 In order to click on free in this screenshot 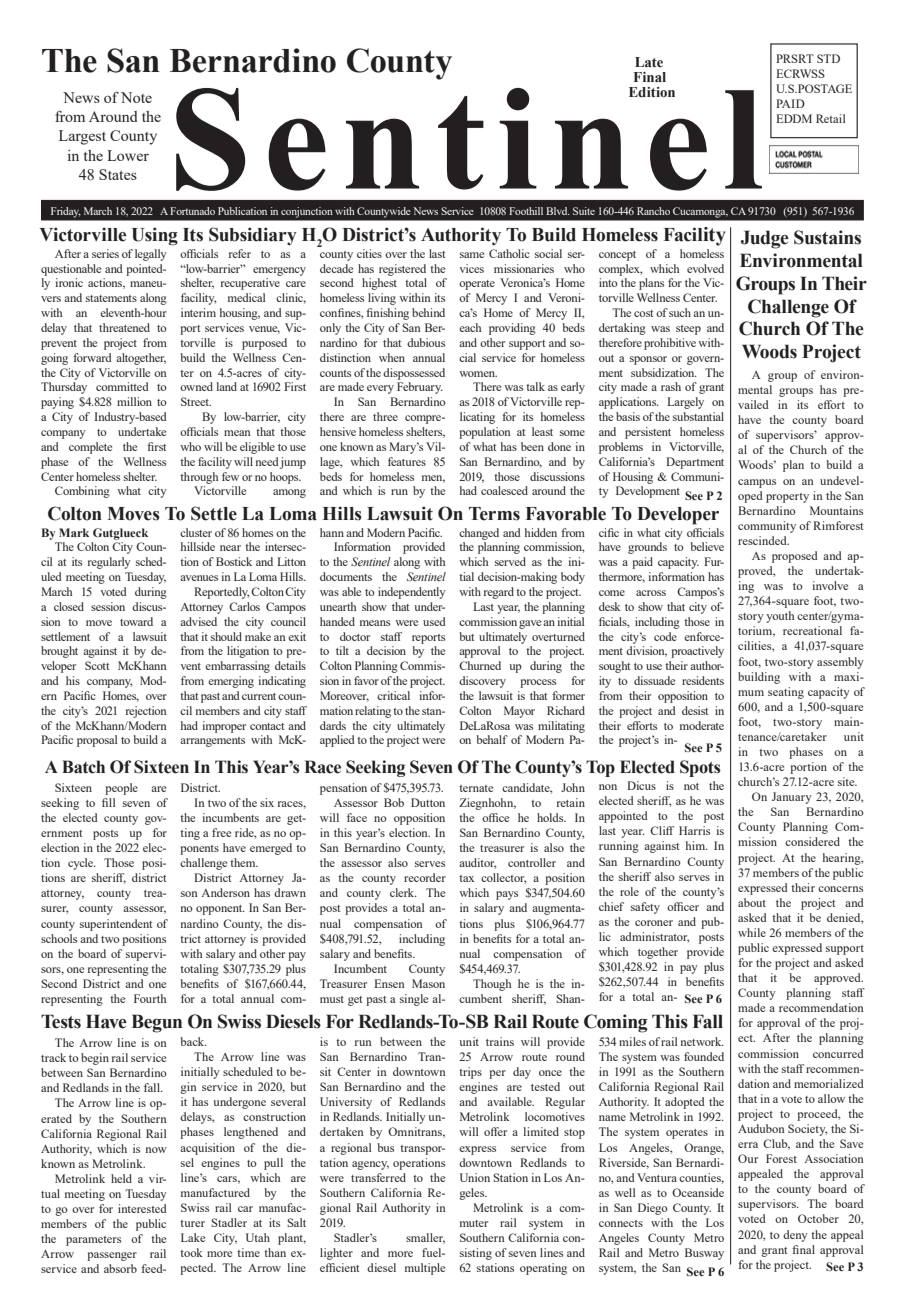, I will do `click(221, 832)`.
